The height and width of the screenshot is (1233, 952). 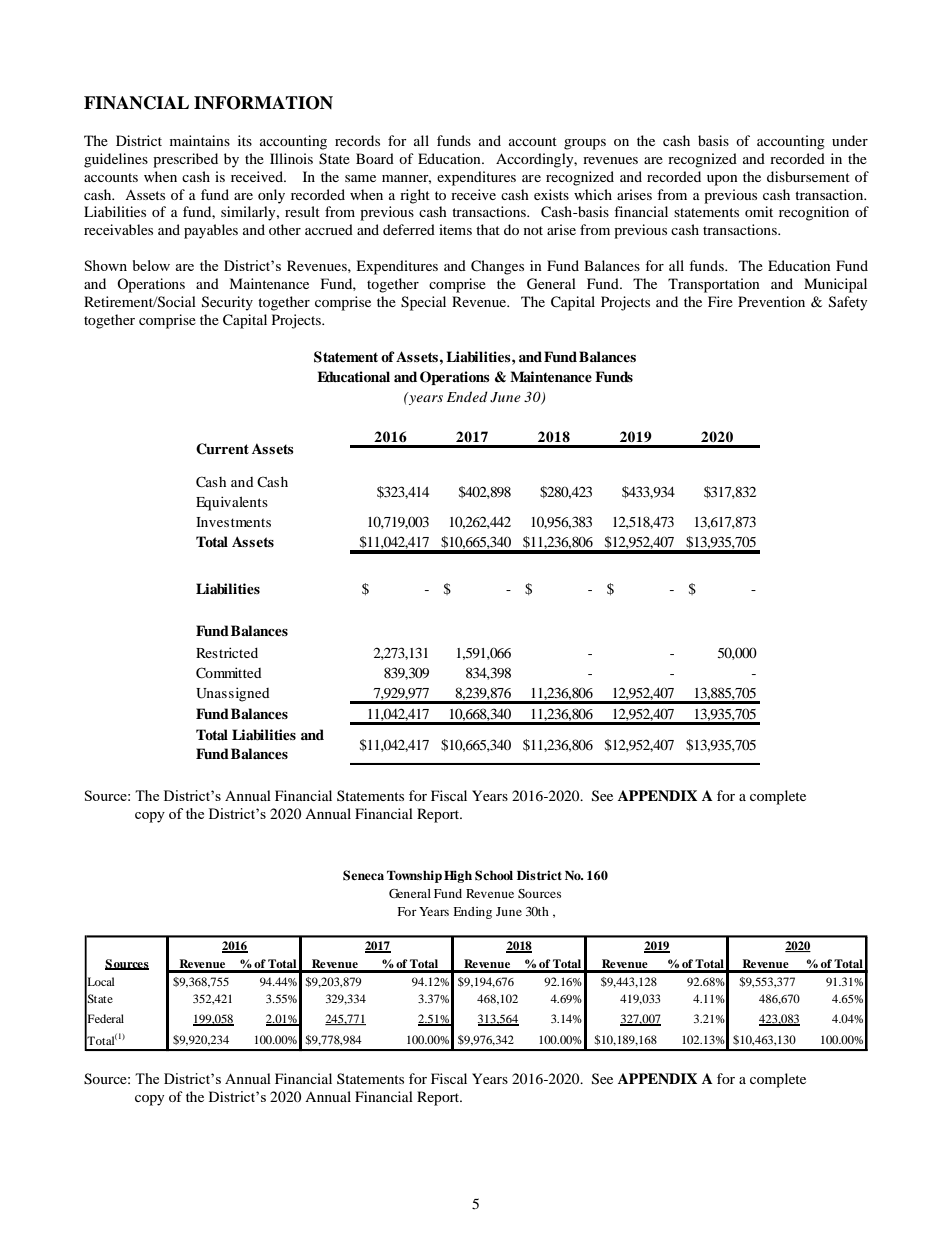 I want to click on Seneca, so click(x=363, y=875).
